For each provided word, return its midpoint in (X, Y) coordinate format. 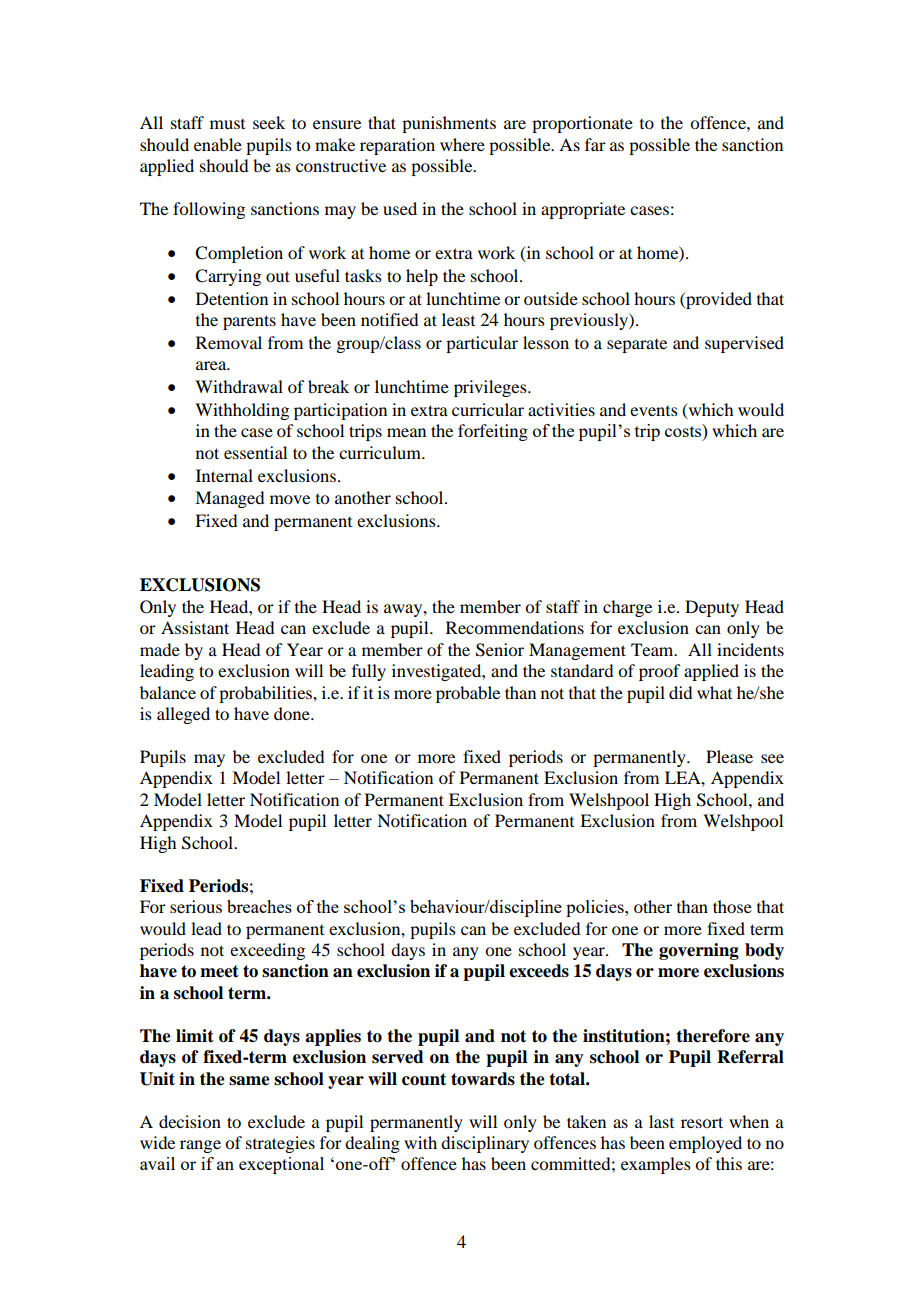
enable (218, 144)
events (654, 411)
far (595, 144)
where (462, 144)
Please (729, 756)
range (200, 1146)
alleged (183, 715)
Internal (224, 475)
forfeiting (493, 432)
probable (468, 694)
